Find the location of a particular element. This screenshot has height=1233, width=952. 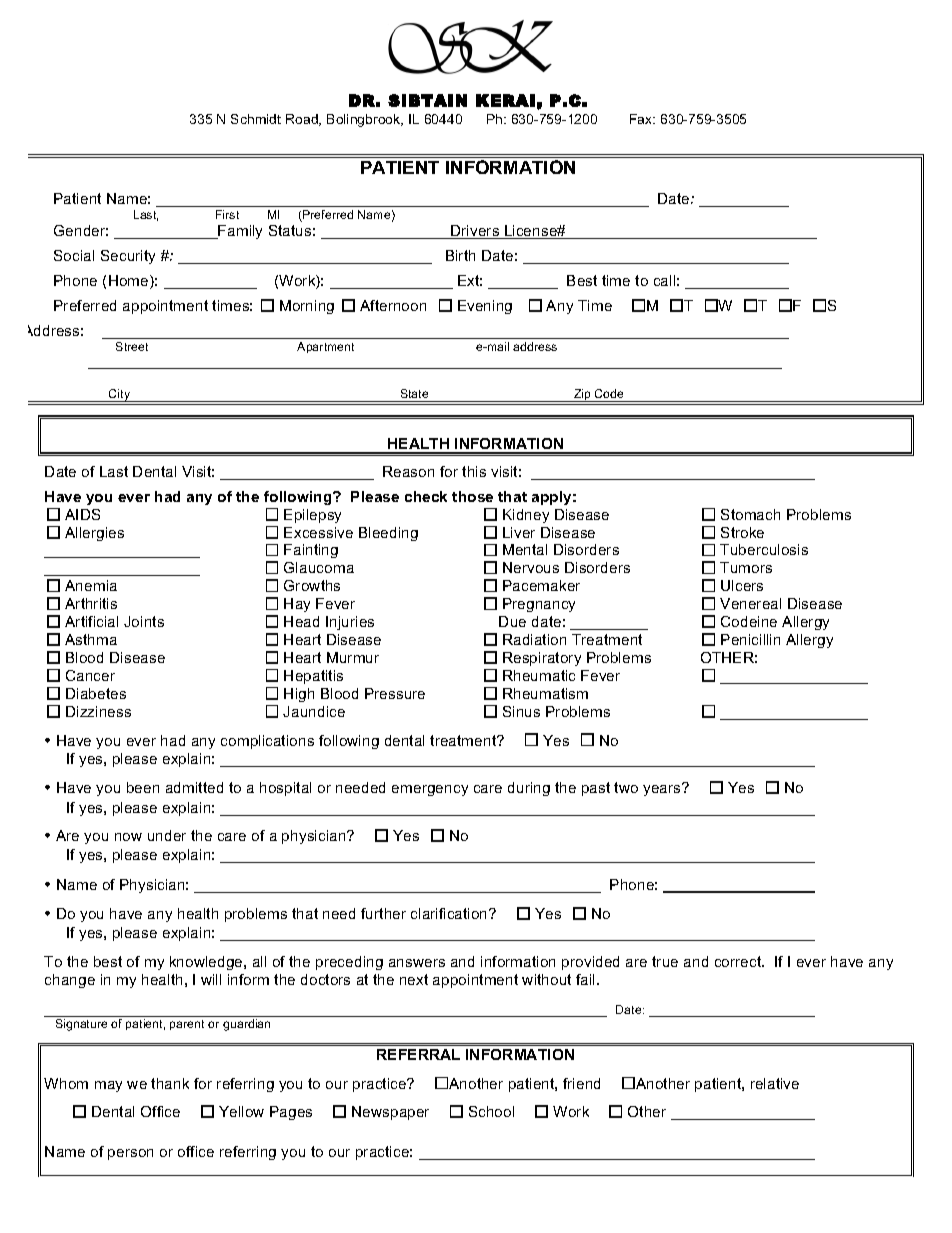

relative is located at coordinates (775, 1083).
